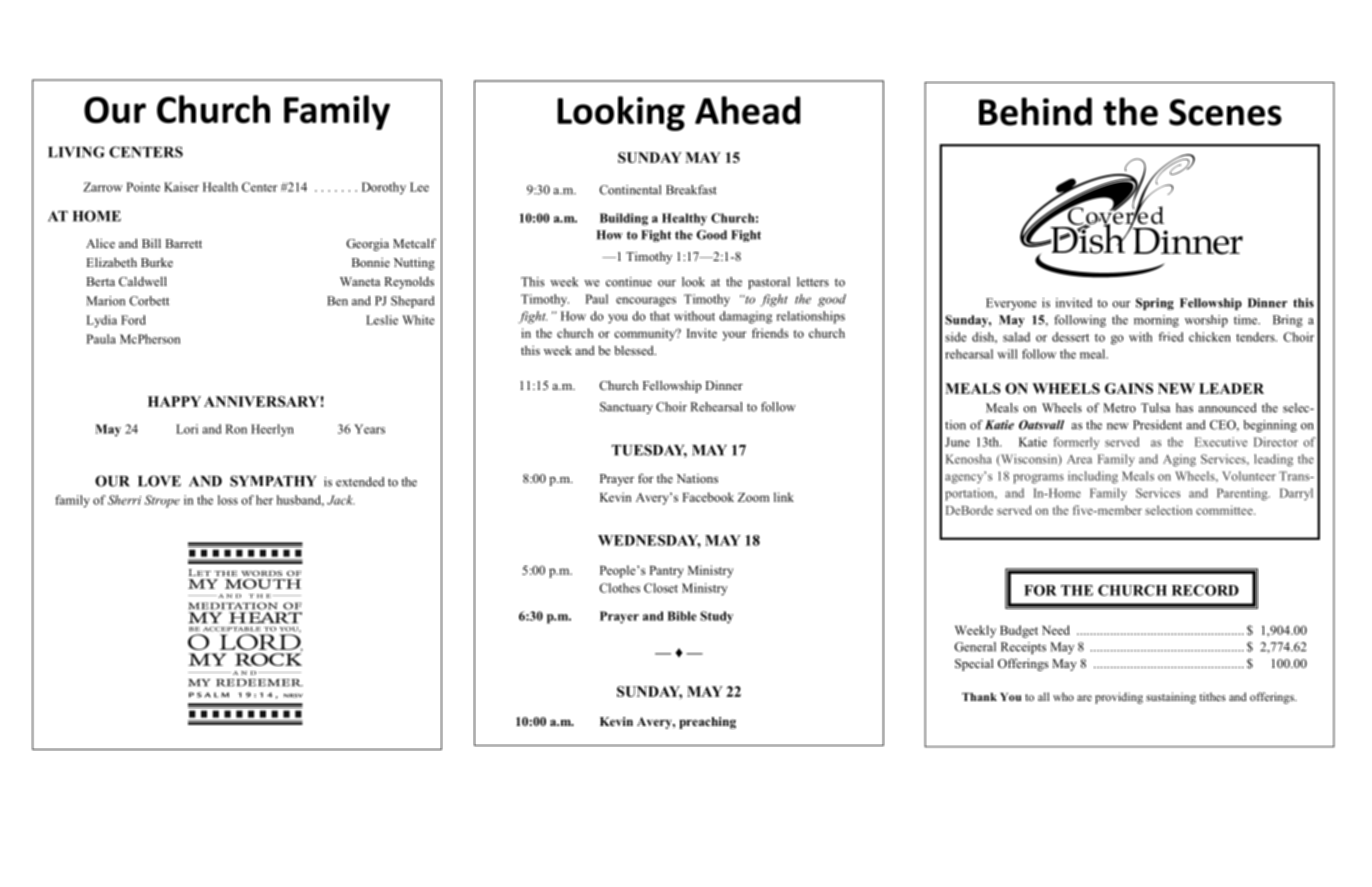 The width and height of the document is (1372, 887). Describe the element at coordinates (979, 697) in the document. I see `Thank` at that location.
